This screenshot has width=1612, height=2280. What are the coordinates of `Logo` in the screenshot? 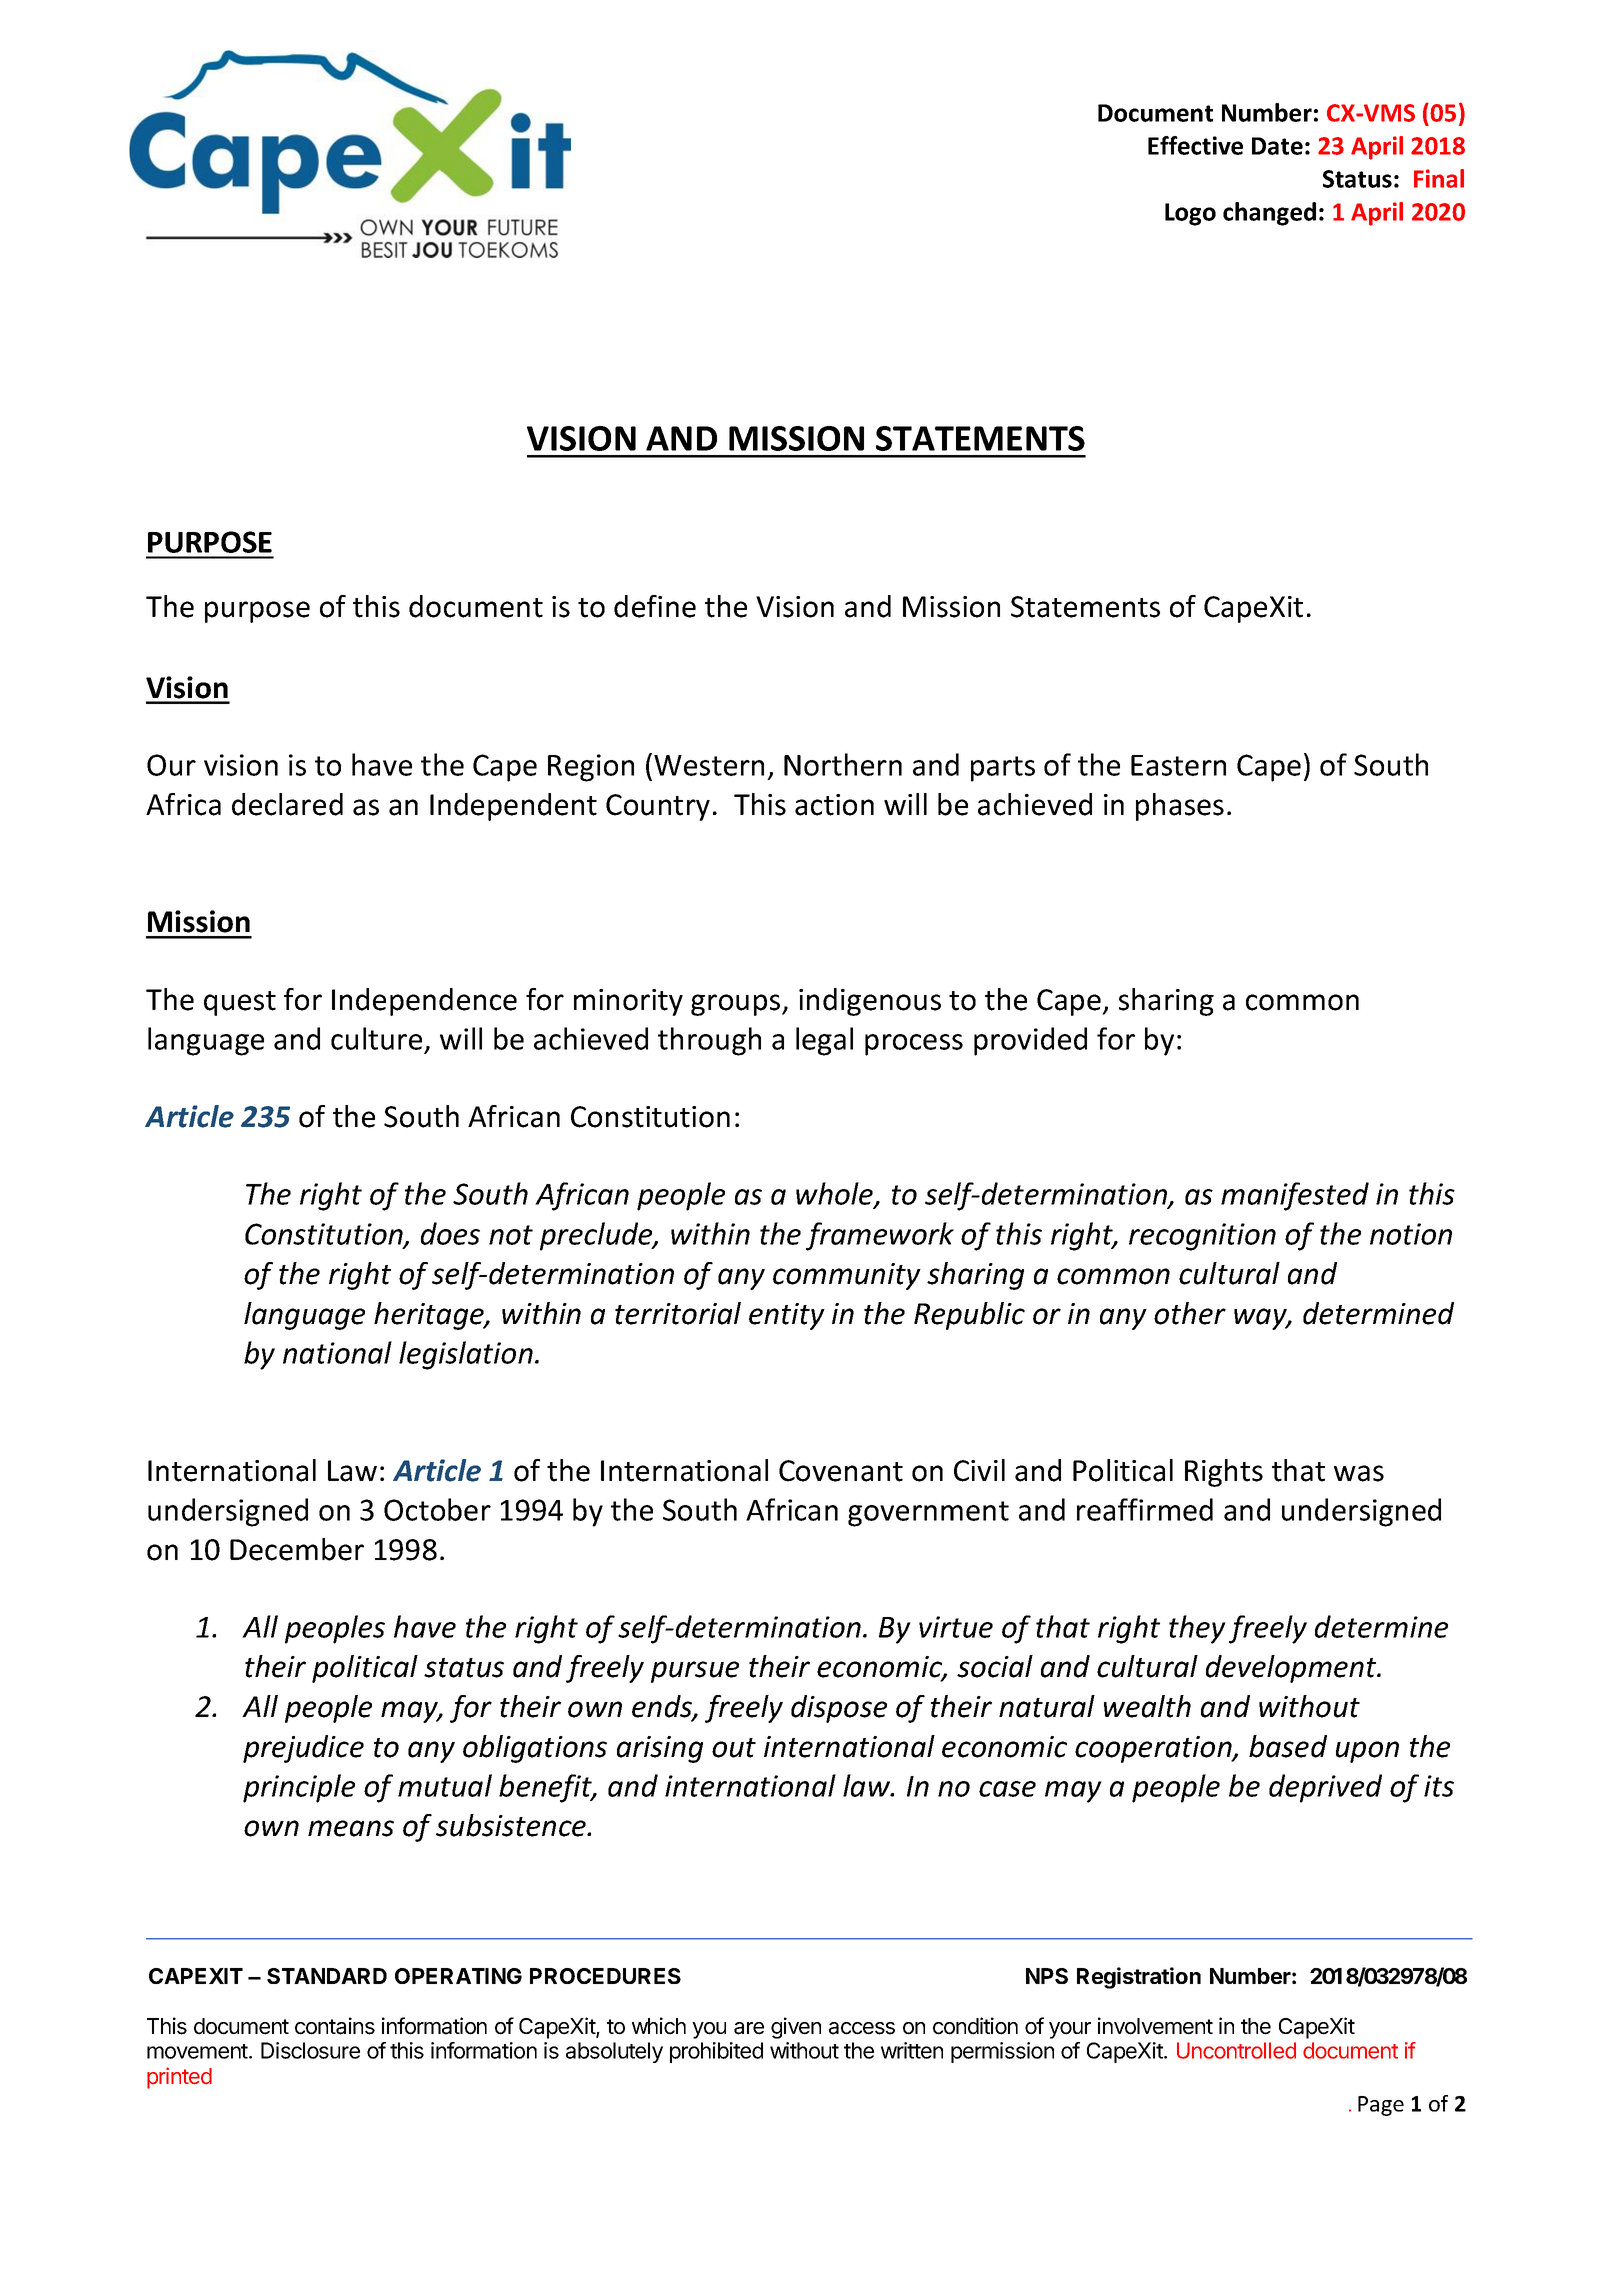 It's located at (1190, 214).
